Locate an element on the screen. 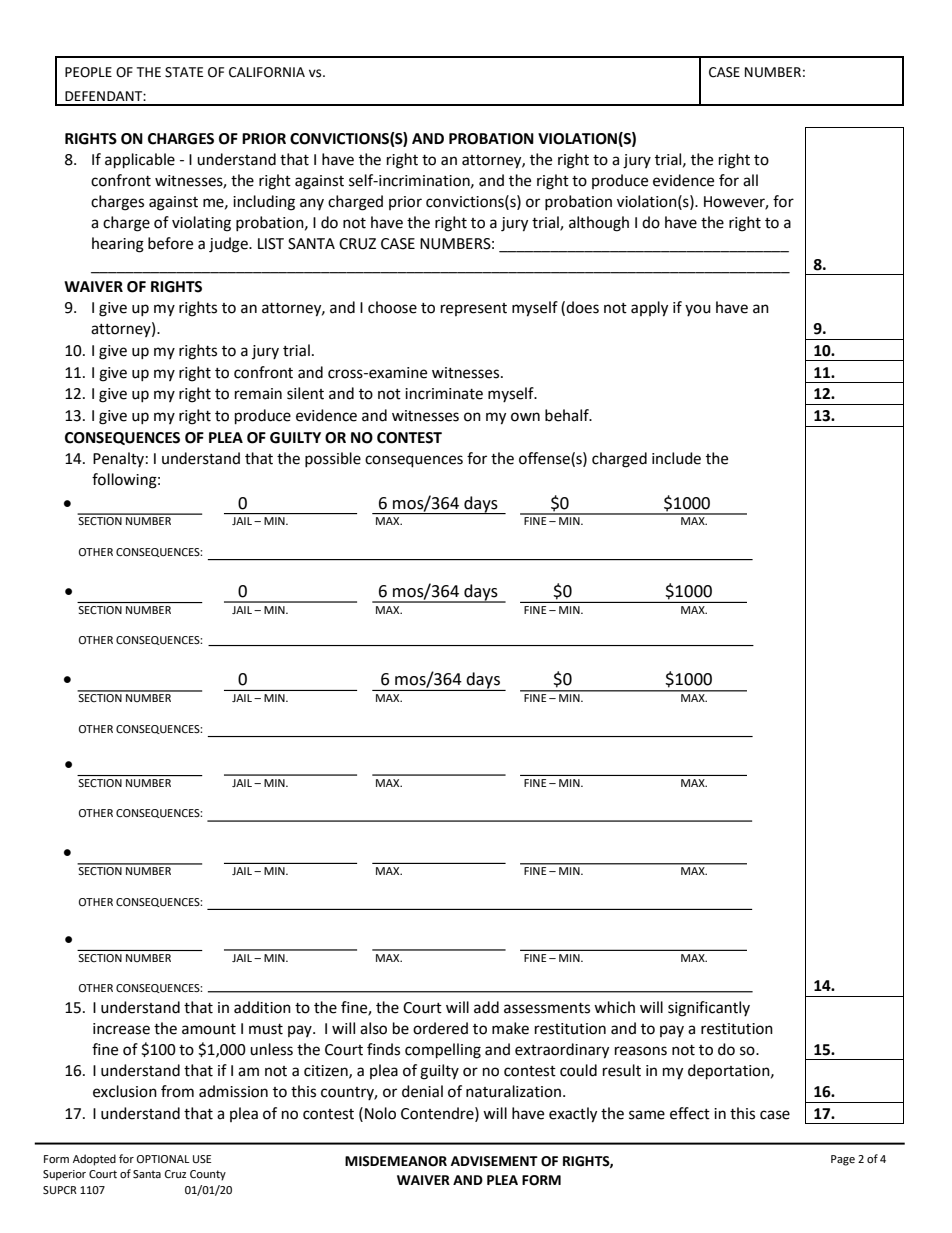  assessments is located at coordinates (547, 1008).
